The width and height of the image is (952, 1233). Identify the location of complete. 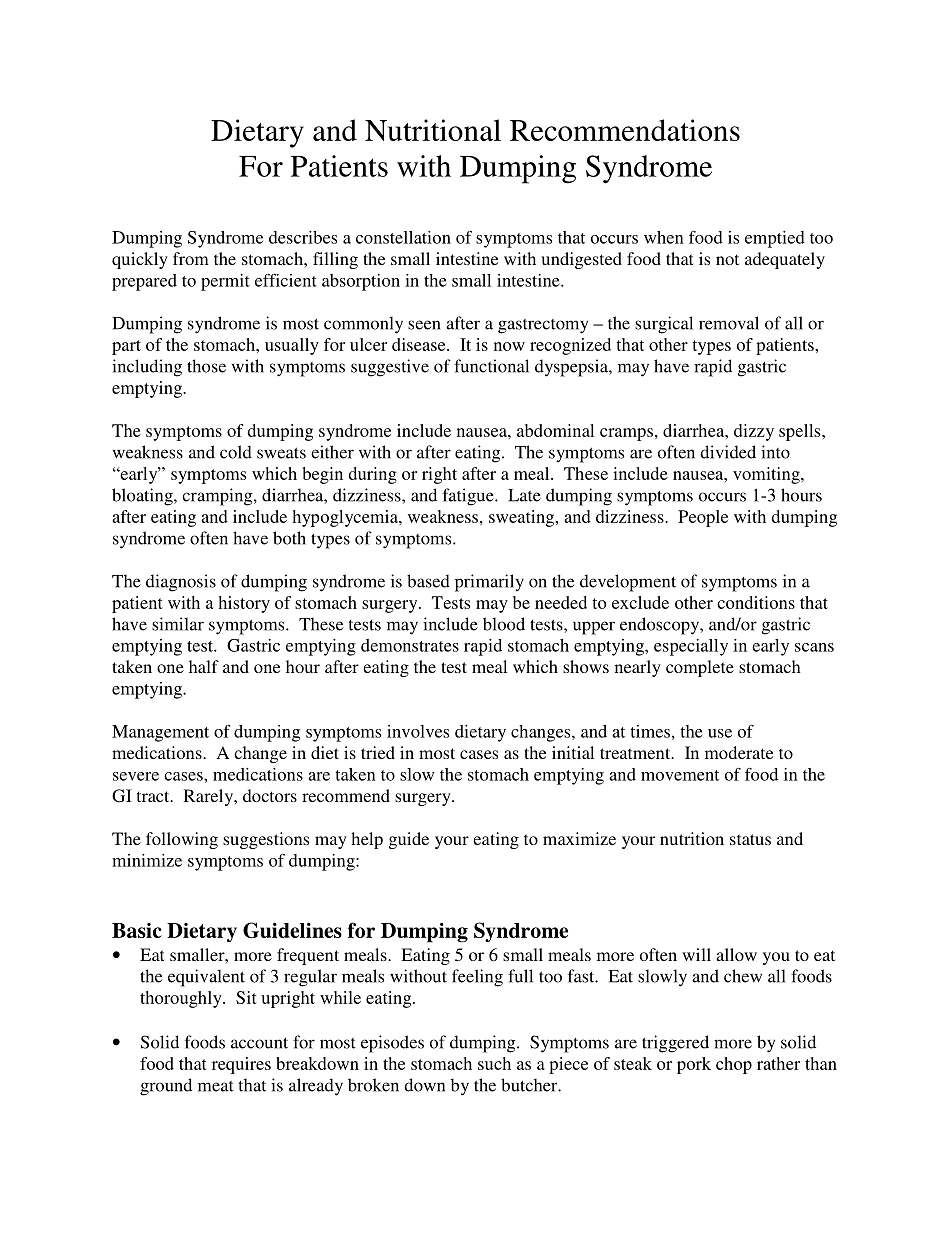
(700, 668).
